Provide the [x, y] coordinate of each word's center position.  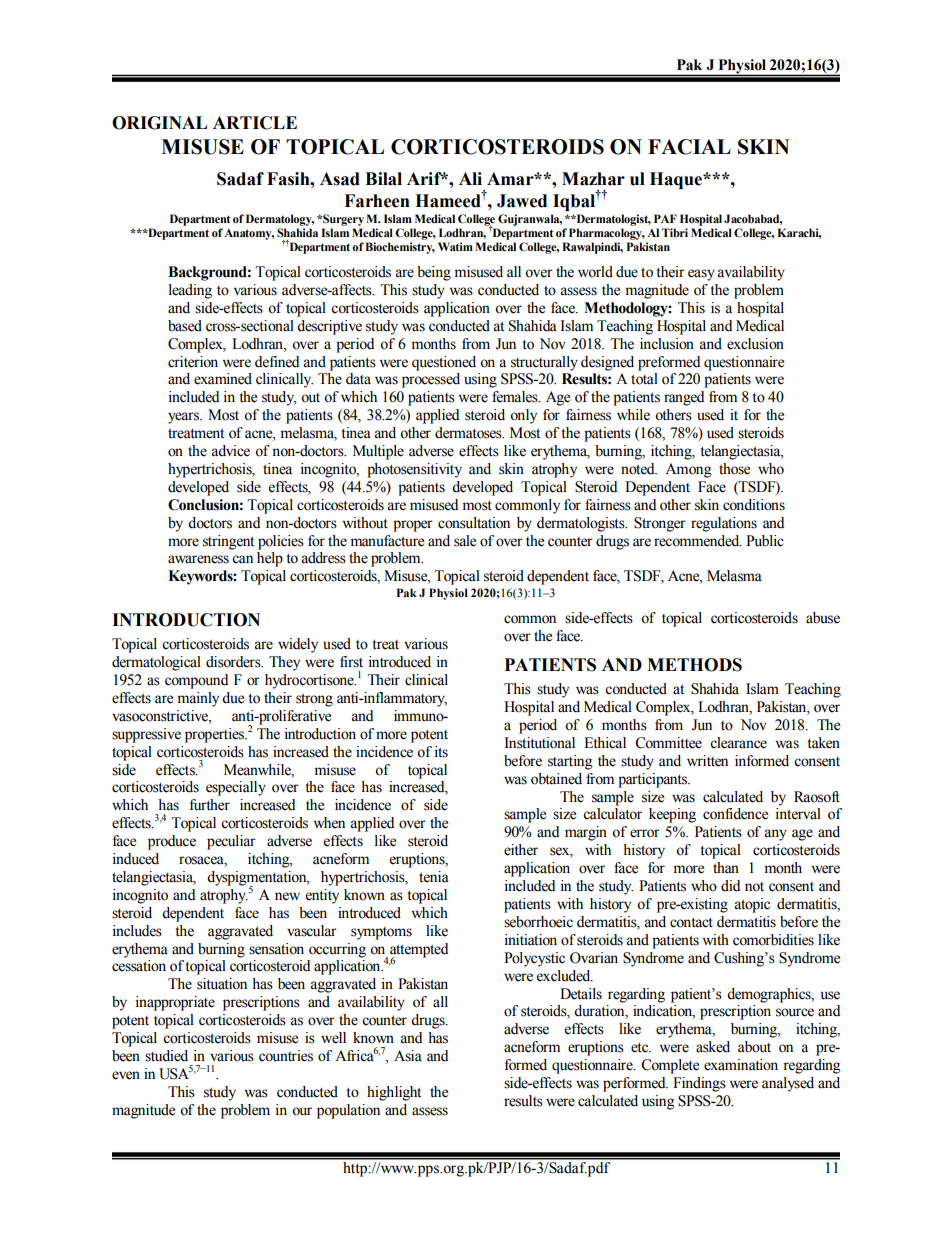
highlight [394, 1093]
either [521, 850]
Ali [470, 178]
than [726, 867]
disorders [234, 662]
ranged [684, 398]
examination [741, 1065]
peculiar [231, 842]
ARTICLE [255, 123]
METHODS [694, 665]
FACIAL [689, 147]
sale [465, 541]
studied [166, 1056]
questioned [444, 363]
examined [223, 379]
